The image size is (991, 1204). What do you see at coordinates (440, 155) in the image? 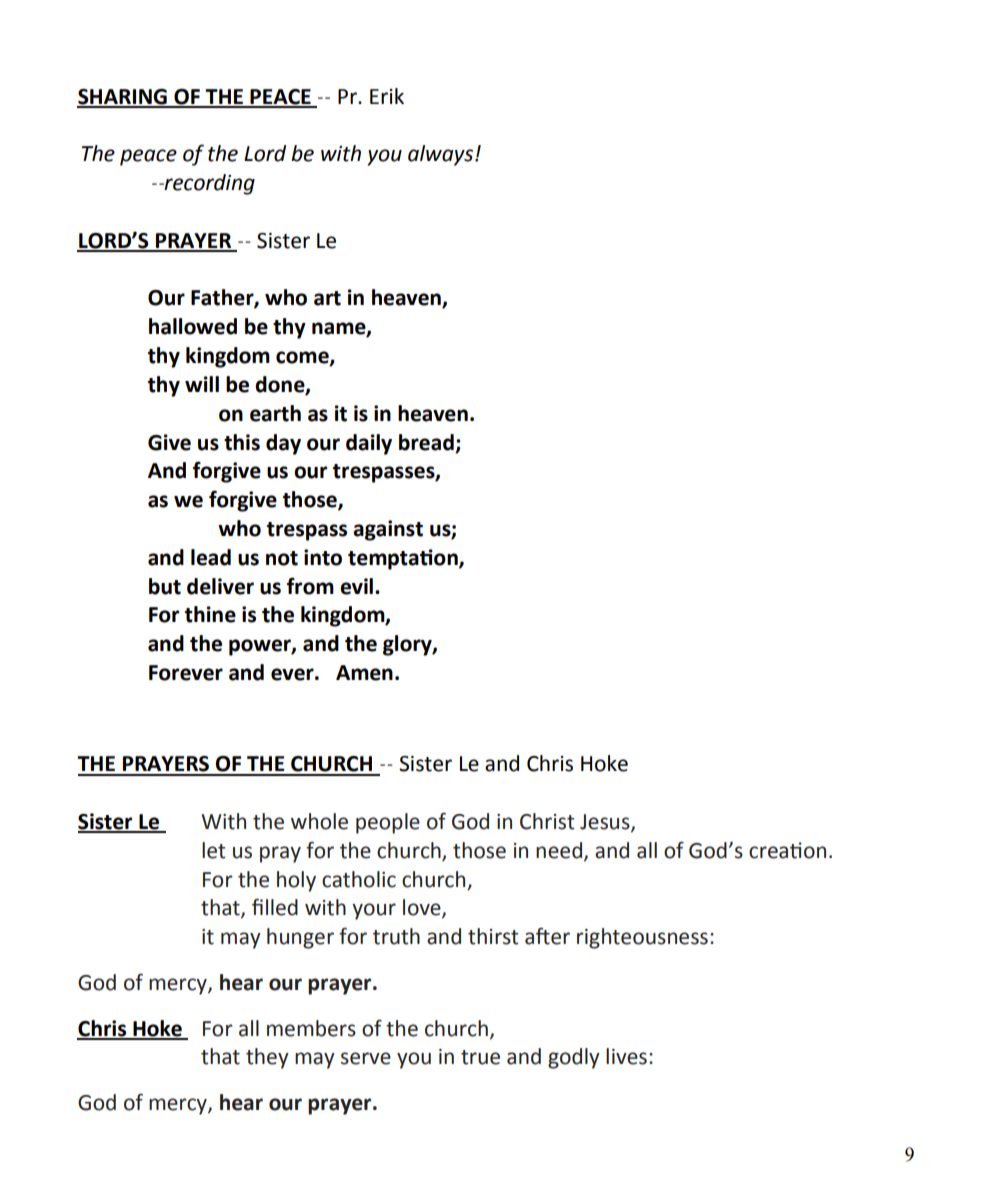
I see `always` at bounding box center [440, 155].
